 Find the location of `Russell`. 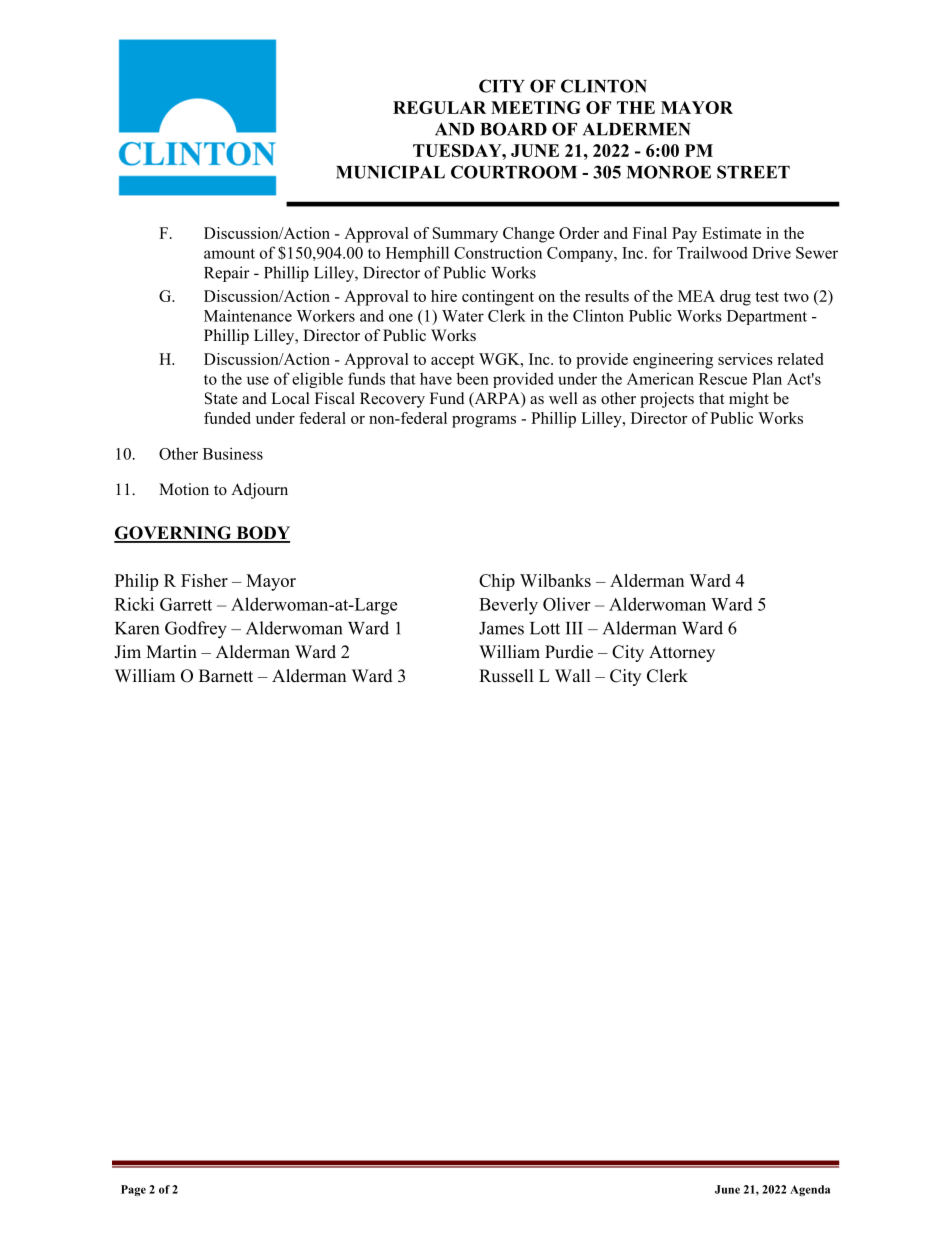

Russell is located at coordinates (506, 676).
